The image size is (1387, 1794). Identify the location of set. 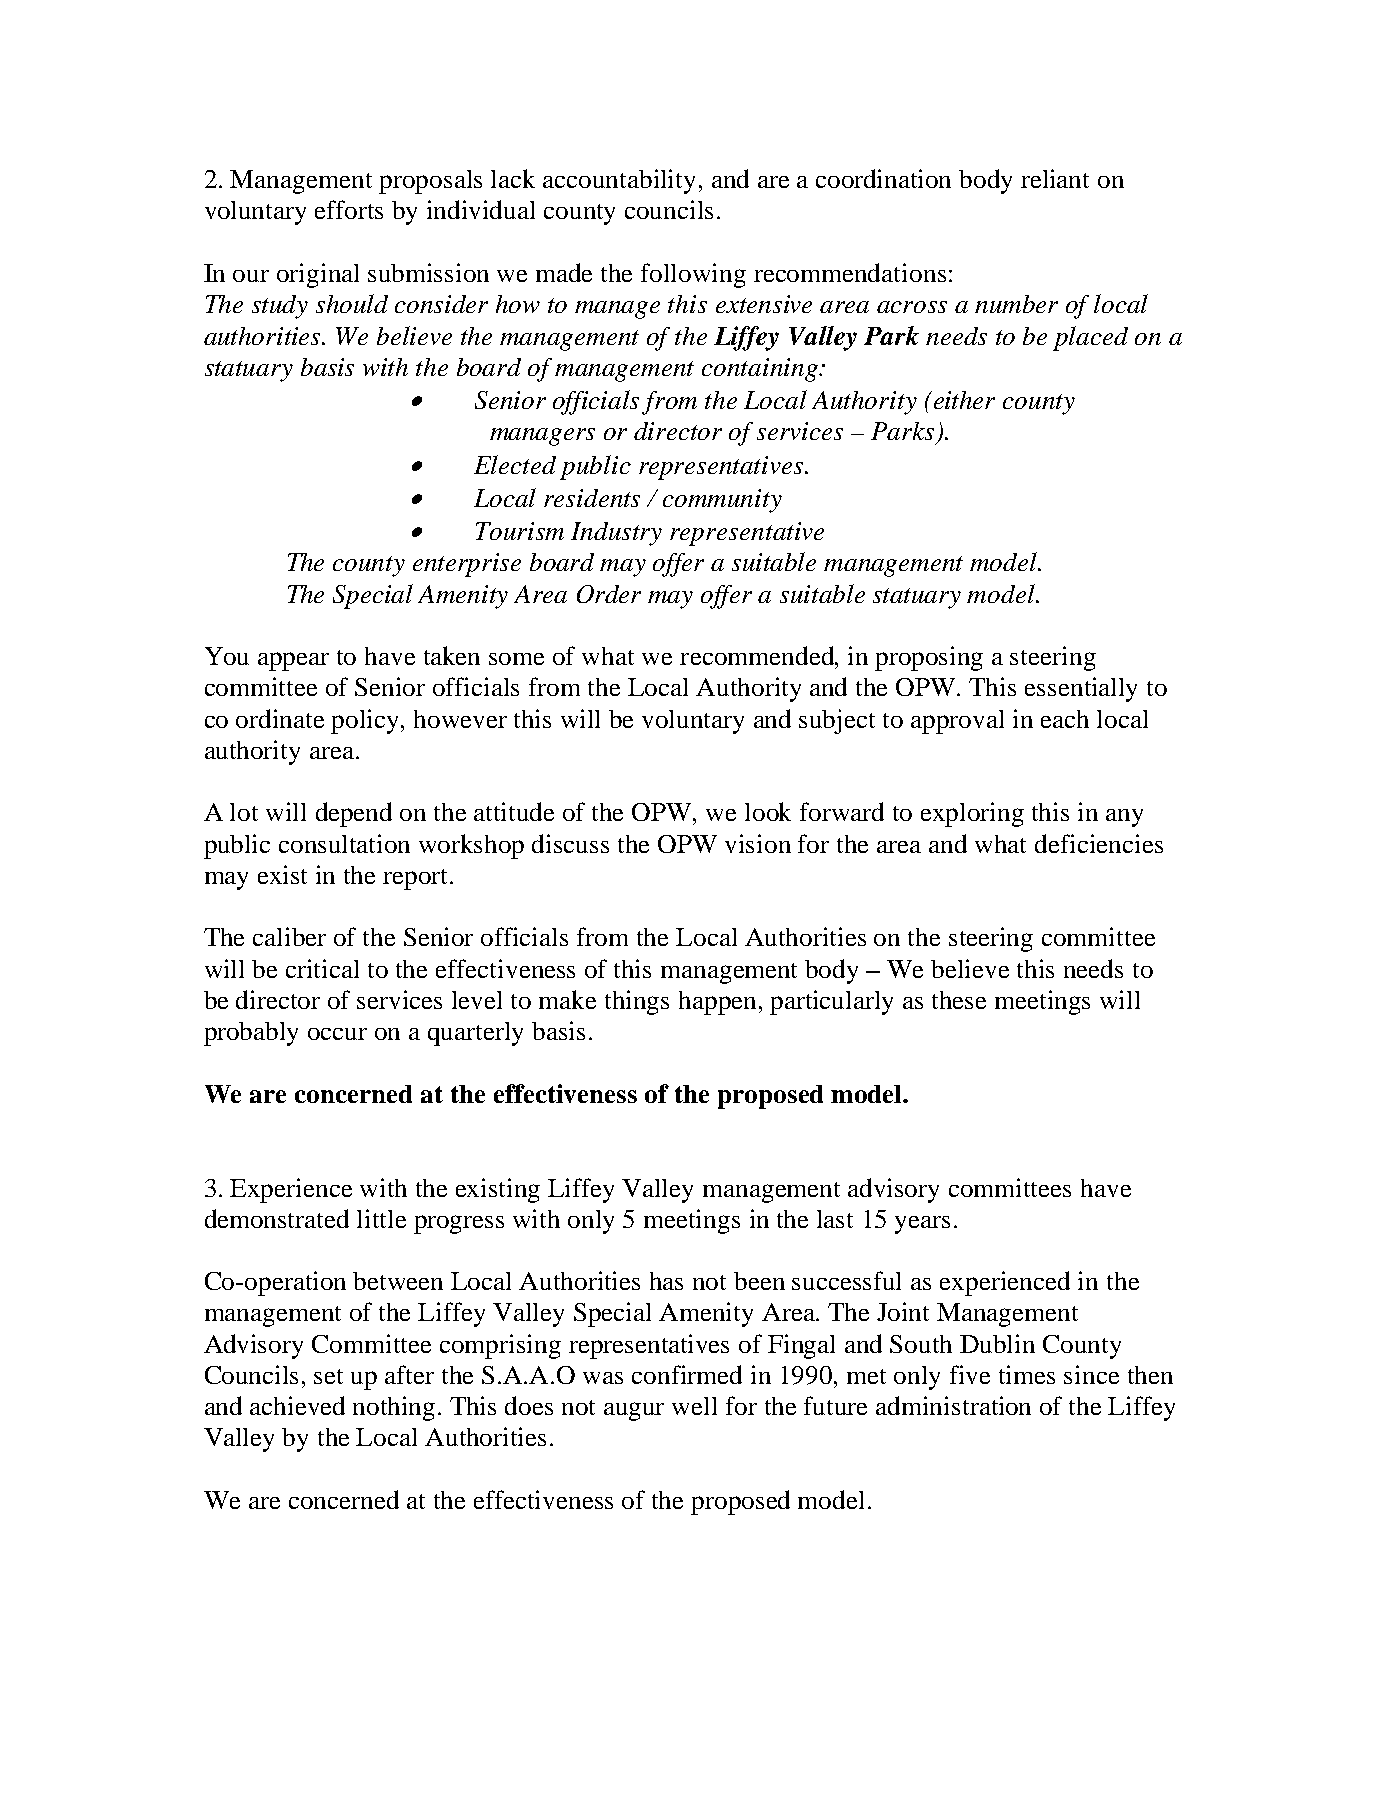
(328, 1376).
